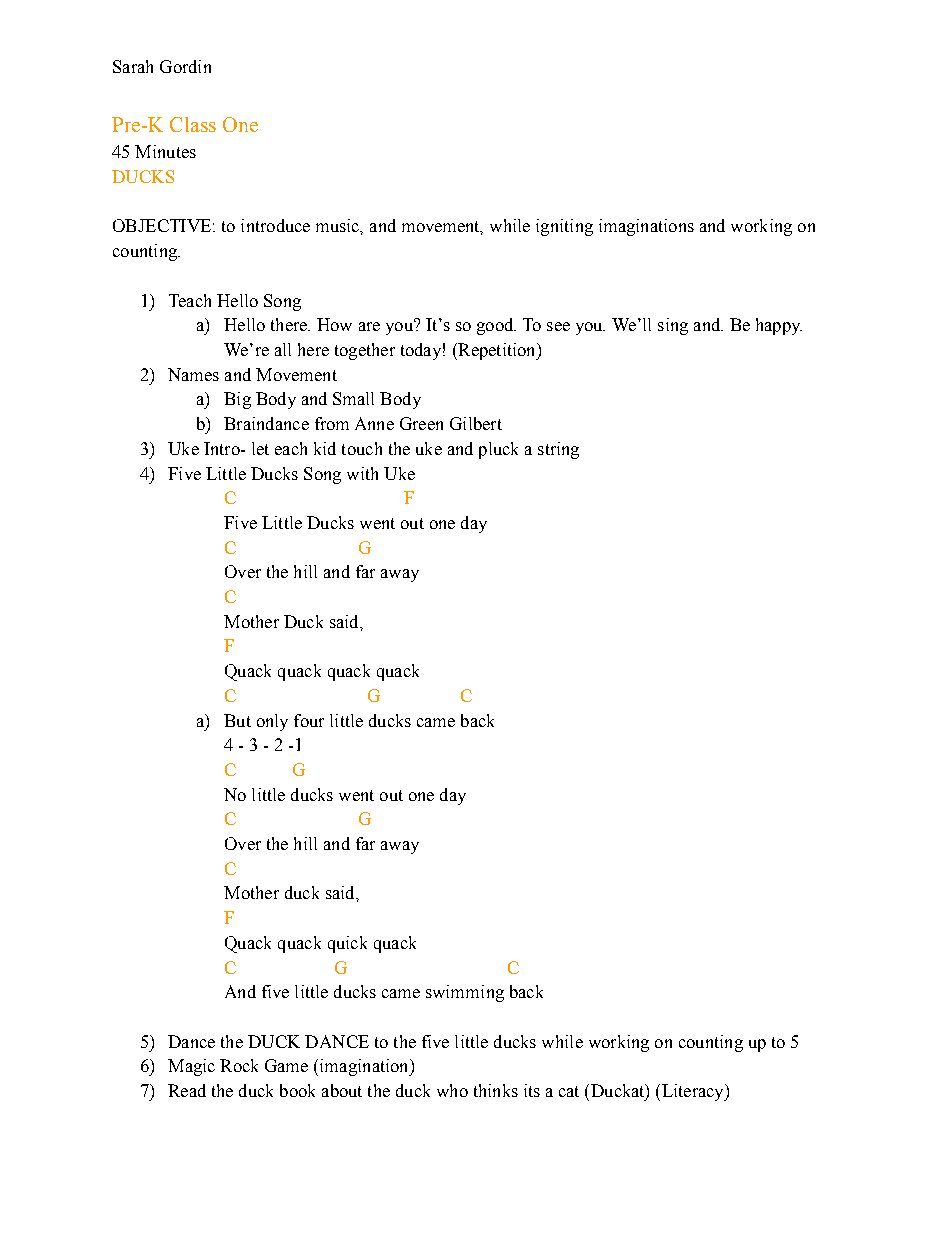 The width and height of the page is (952, 1233). What do you see at coordinates (193, 124) in the page?
I see `Class` at bounding box center [193, 124].
